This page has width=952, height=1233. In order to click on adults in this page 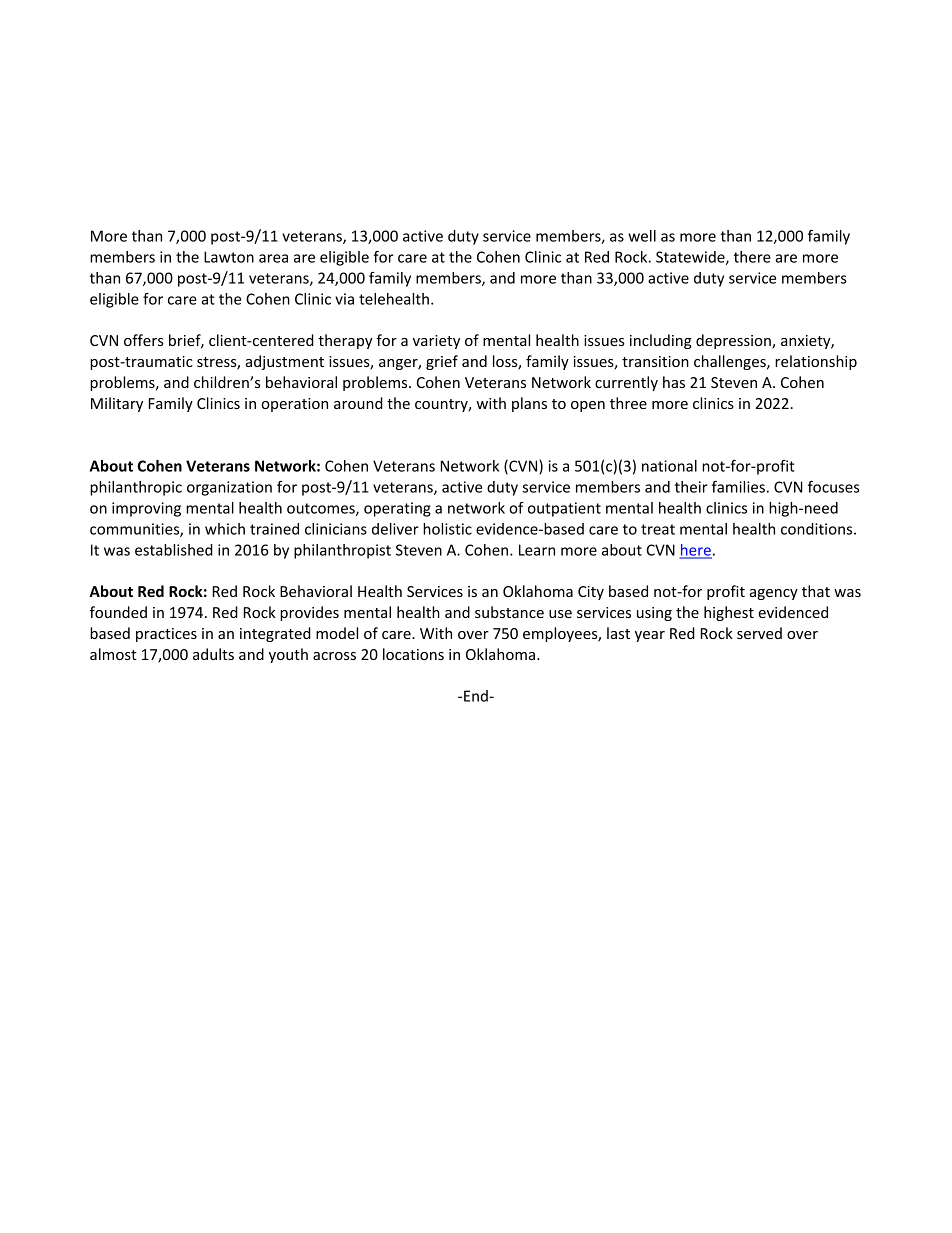, I will do `click(213, 654)`.
